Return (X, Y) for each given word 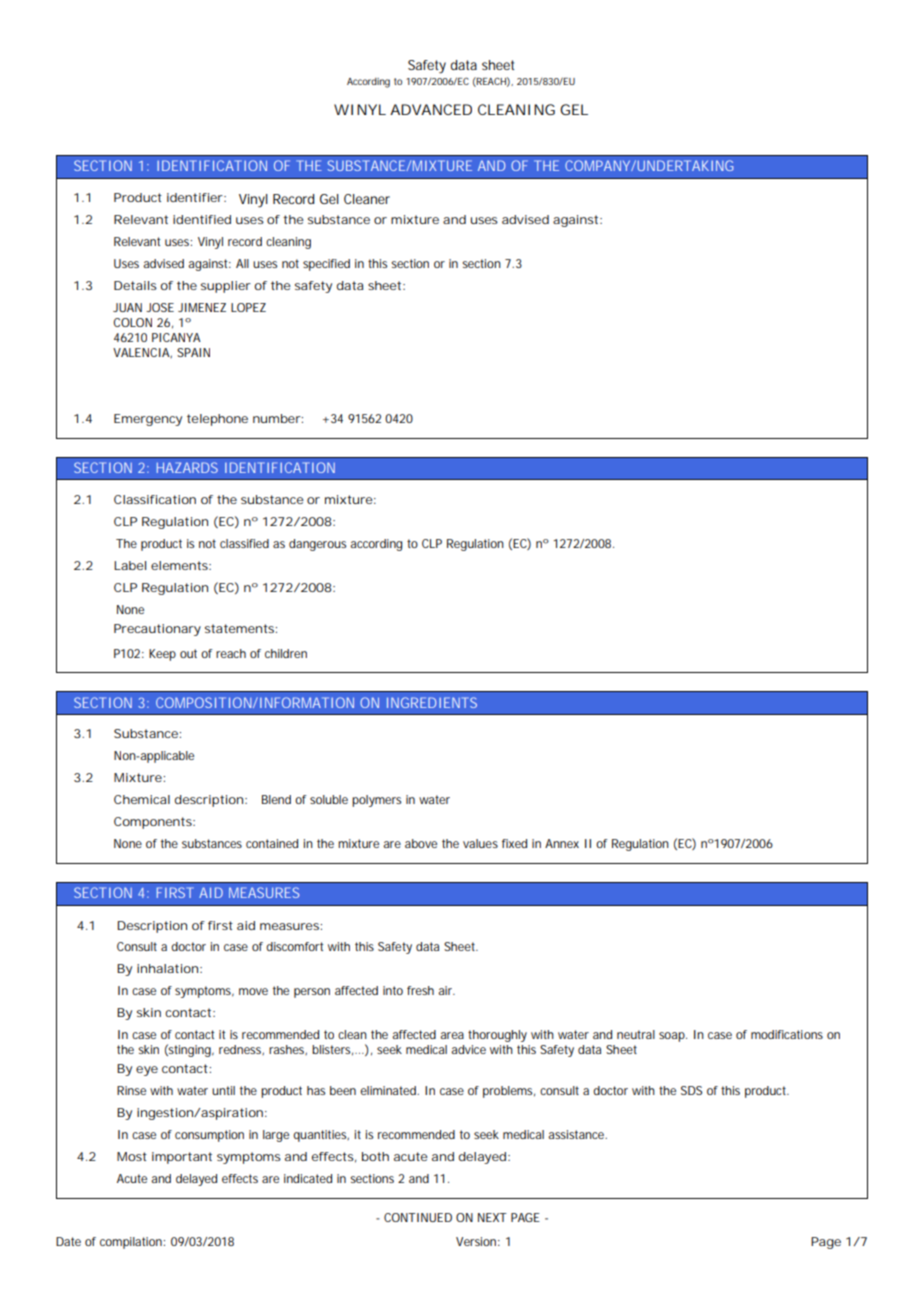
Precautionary (157, 630)
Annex (562, 843)
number (277, 418)
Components (154, 823)
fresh (420, 990)
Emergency (148, 420)
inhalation (167, 968)
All (242, 263)
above (421, 843)
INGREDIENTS (432, 702)
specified (326, 265)
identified (202, 219)
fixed (514, 843)
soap (672, 1037)
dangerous (317, 545)
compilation (132, 1243)
